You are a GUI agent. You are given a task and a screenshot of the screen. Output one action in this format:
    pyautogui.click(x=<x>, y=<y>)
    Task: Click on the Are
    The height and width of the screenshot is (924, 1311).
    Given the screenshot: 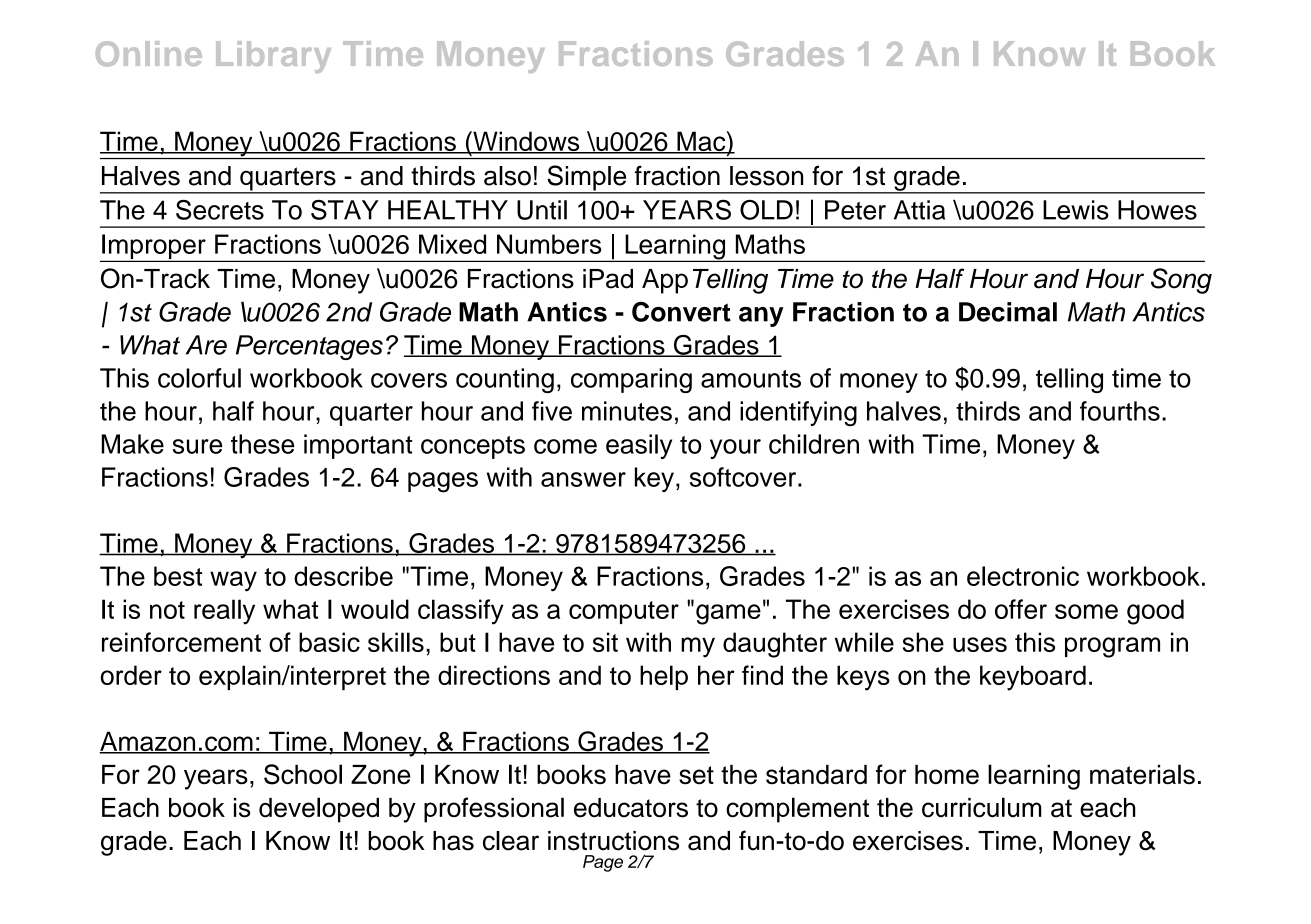 What is the action you would take?
    pyautogui.click(x=206, y=345)
